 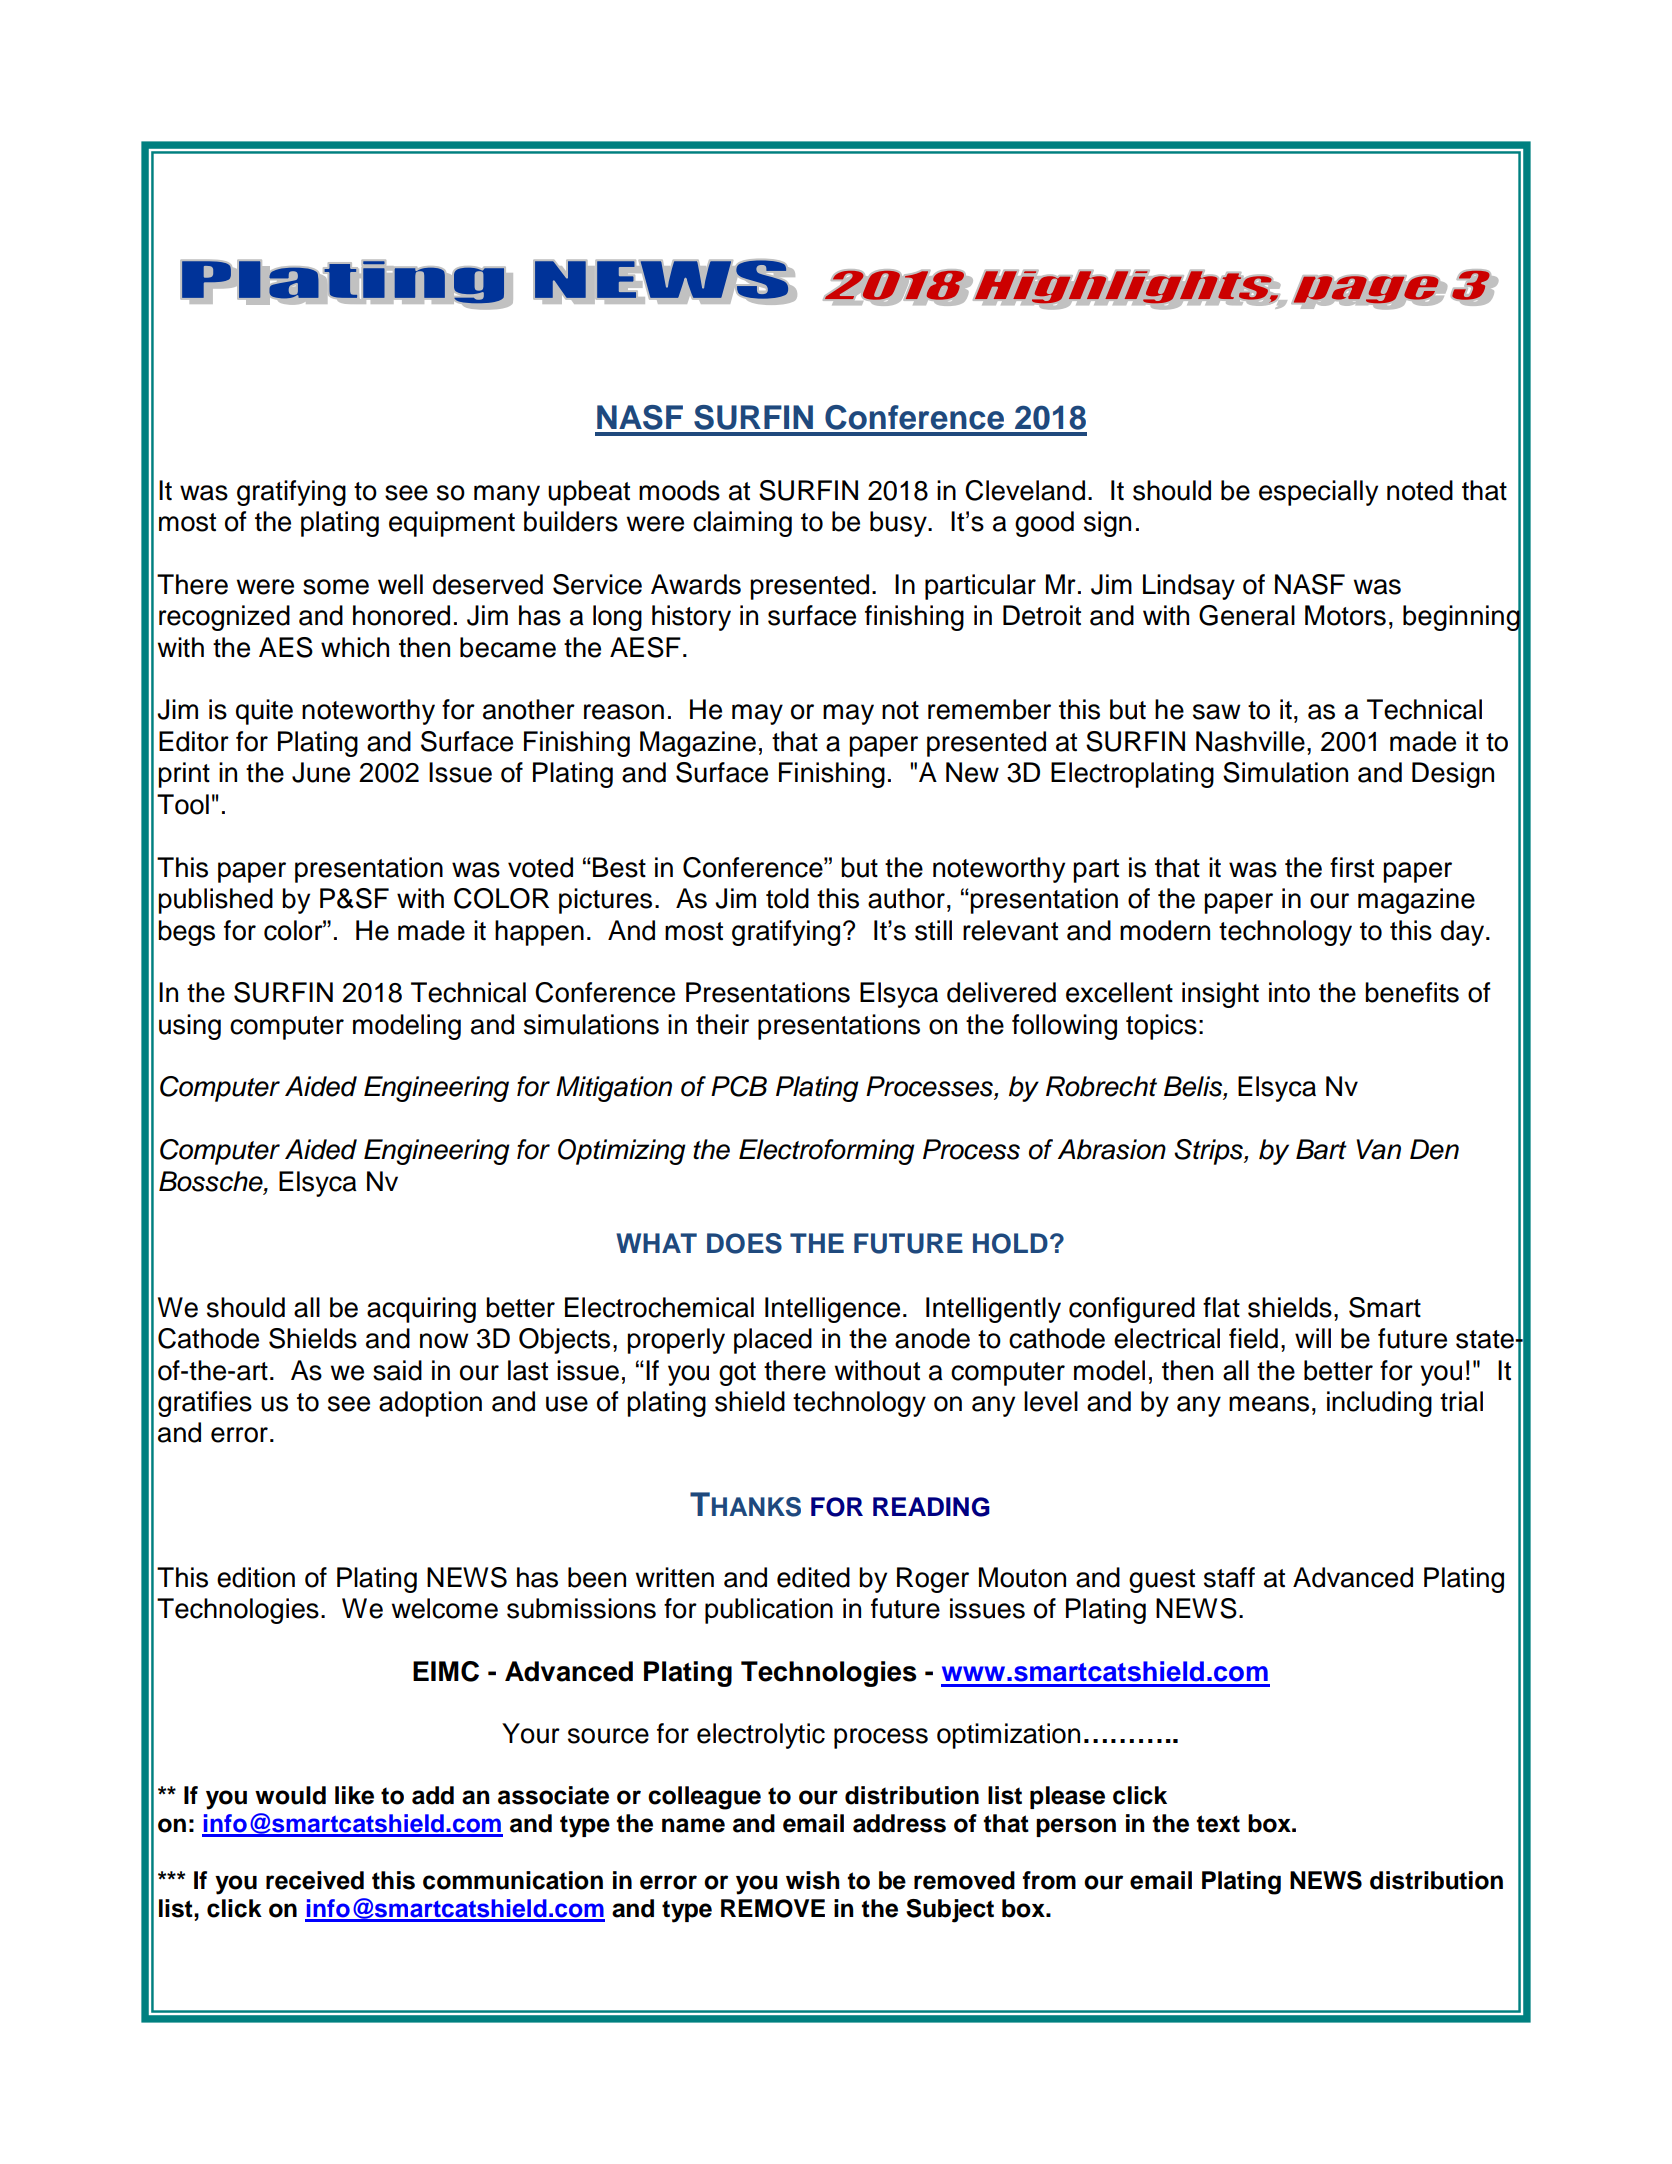 What do you see at coordinates (421, 1310) in the page?
I see `acquiring` at bounding box center [421, 1310].
